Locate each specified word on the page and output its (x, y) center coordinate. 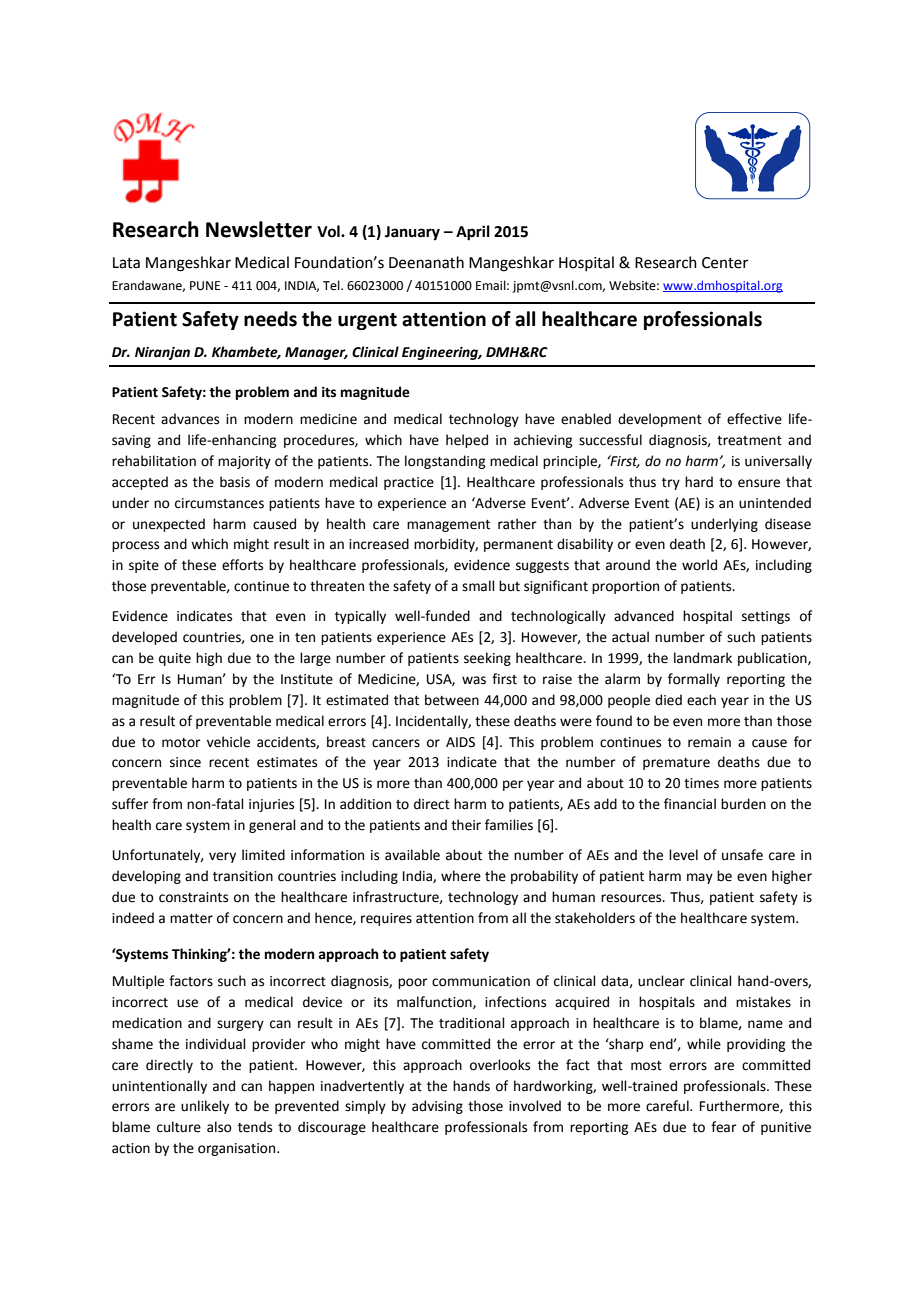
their (466, 825)
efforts (242, 565)
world (699, 565)
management (448, 526)
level (683, 855)
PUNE (205, 286)
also (219, 1127)
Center (725, 263)
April (473, 233)
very (222, 857)
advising (437, 1107)
